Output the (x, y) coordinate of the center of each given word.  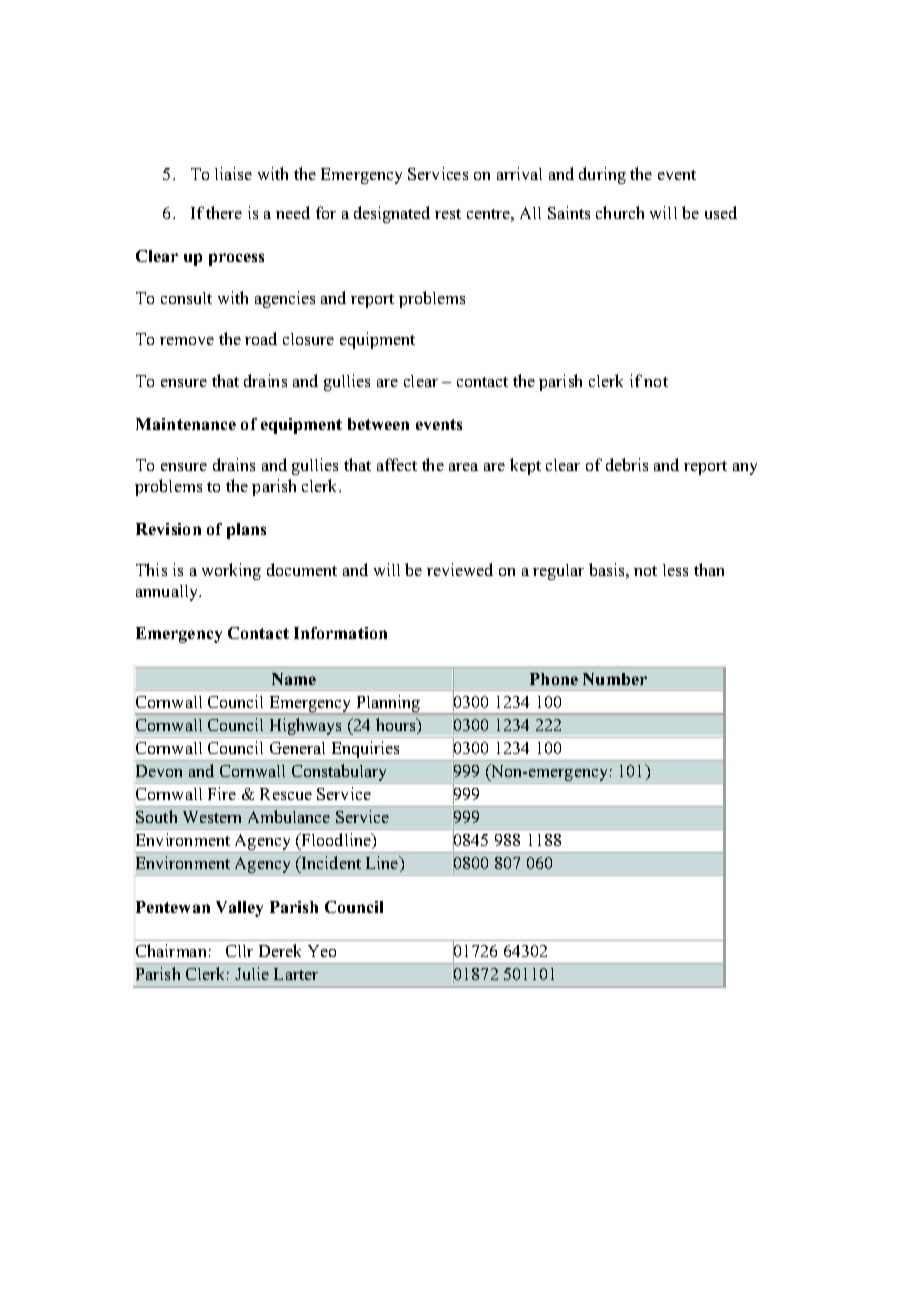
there (224, 212)
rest (448, 214)
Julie (252, 973)
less (675, 570)
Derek (280, 950)
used (721, 212)
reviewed (460, 569)
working (231, 571)
